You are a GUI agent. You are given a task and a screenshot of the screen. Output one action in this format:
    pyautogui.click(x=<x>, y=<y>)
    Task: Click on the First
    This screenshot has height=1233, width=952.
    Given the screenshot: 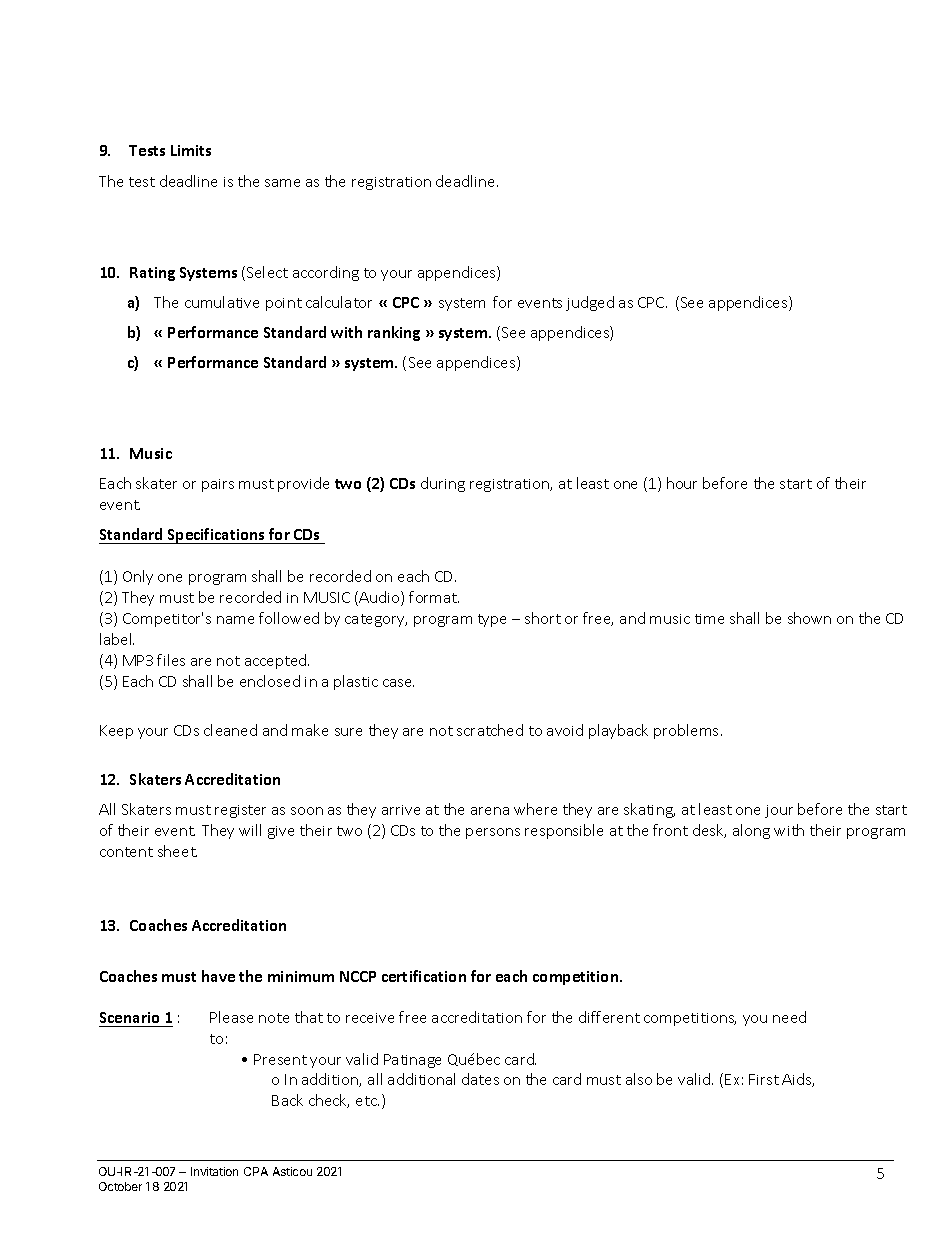 What is the action you would take?
    pyautogui.click(x=764, y=1079)
